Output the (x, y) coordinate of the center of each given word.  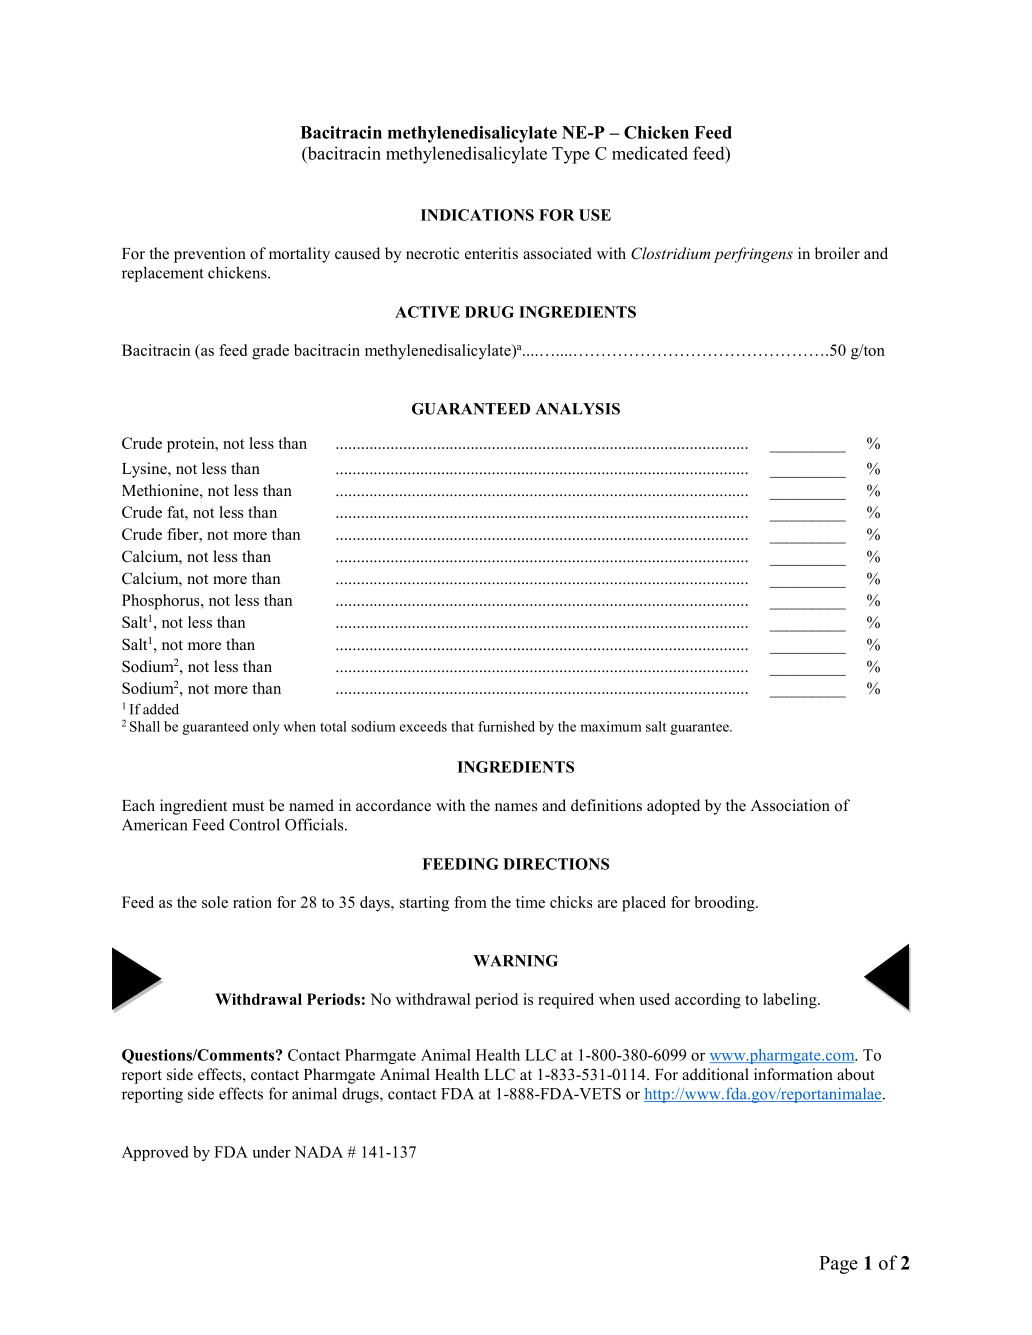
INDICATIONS (477, 215)
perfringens (753, 255)
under (271, 1152)
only (266, 728)
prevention (210, 255)
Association (790, 805)
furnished (507, 726)
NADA (318, 1152)
